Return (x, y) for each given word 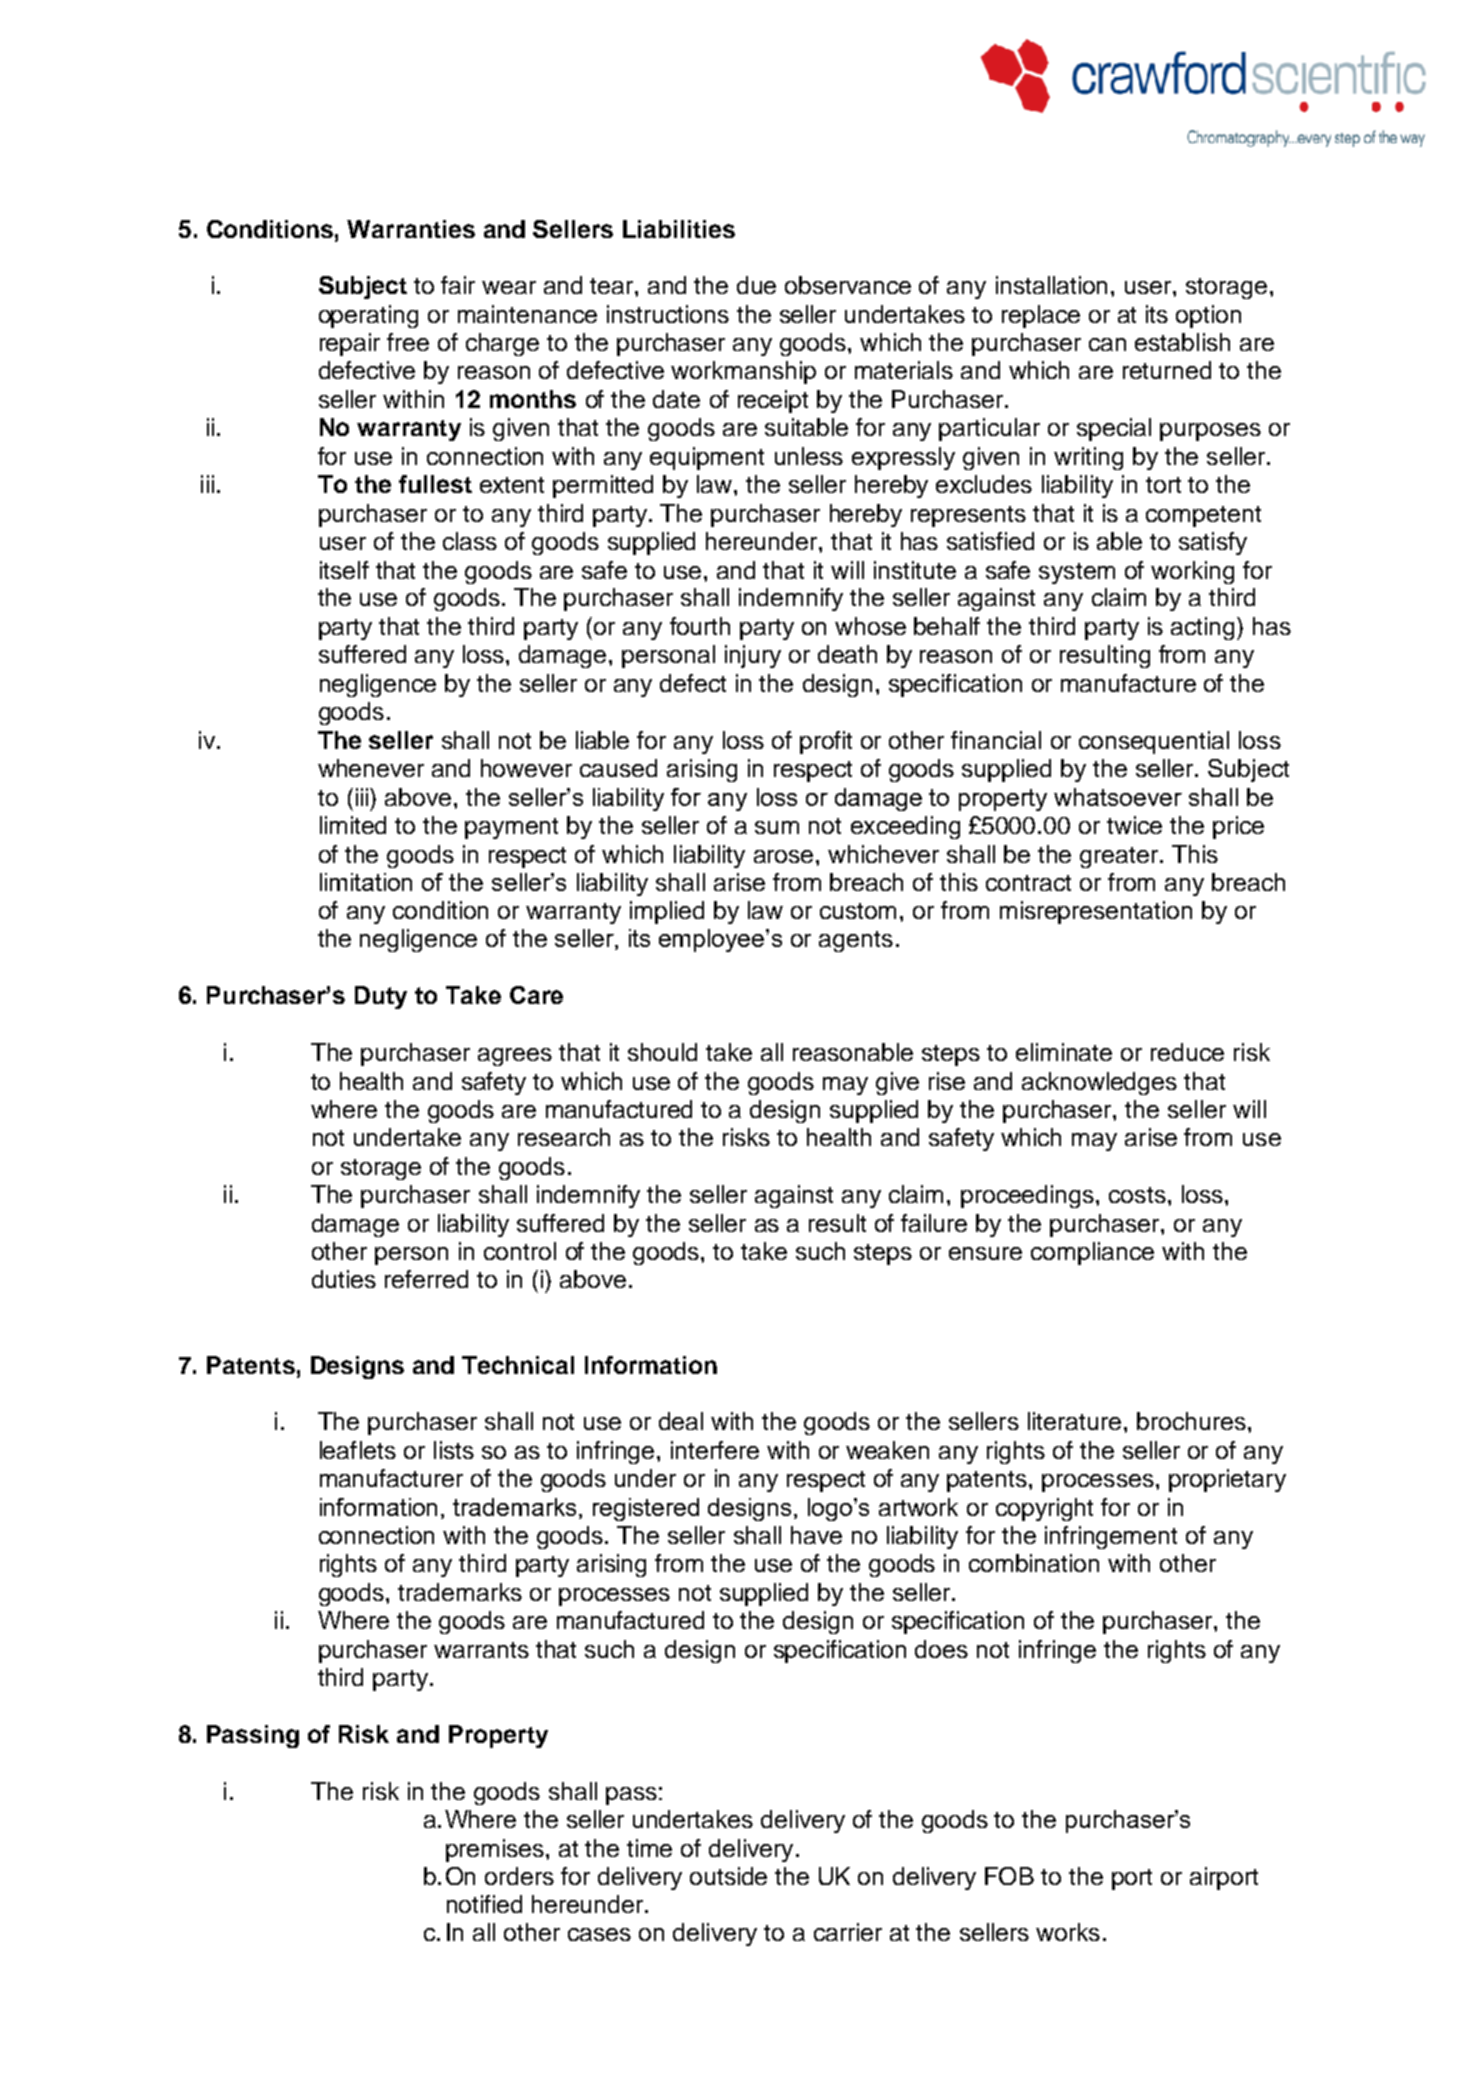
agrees (515, 1057)
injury (753, 656)
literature (1074, 1421)
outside (728, 1876)
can (1107, 344)
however (526, 768)
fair (458, 285)
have (816, 1535)
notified (484, 1904)
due (756, 285)
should (662, 1052)
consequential (1154, 742)
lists (454, 1450)
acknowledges (1099, 1083)
